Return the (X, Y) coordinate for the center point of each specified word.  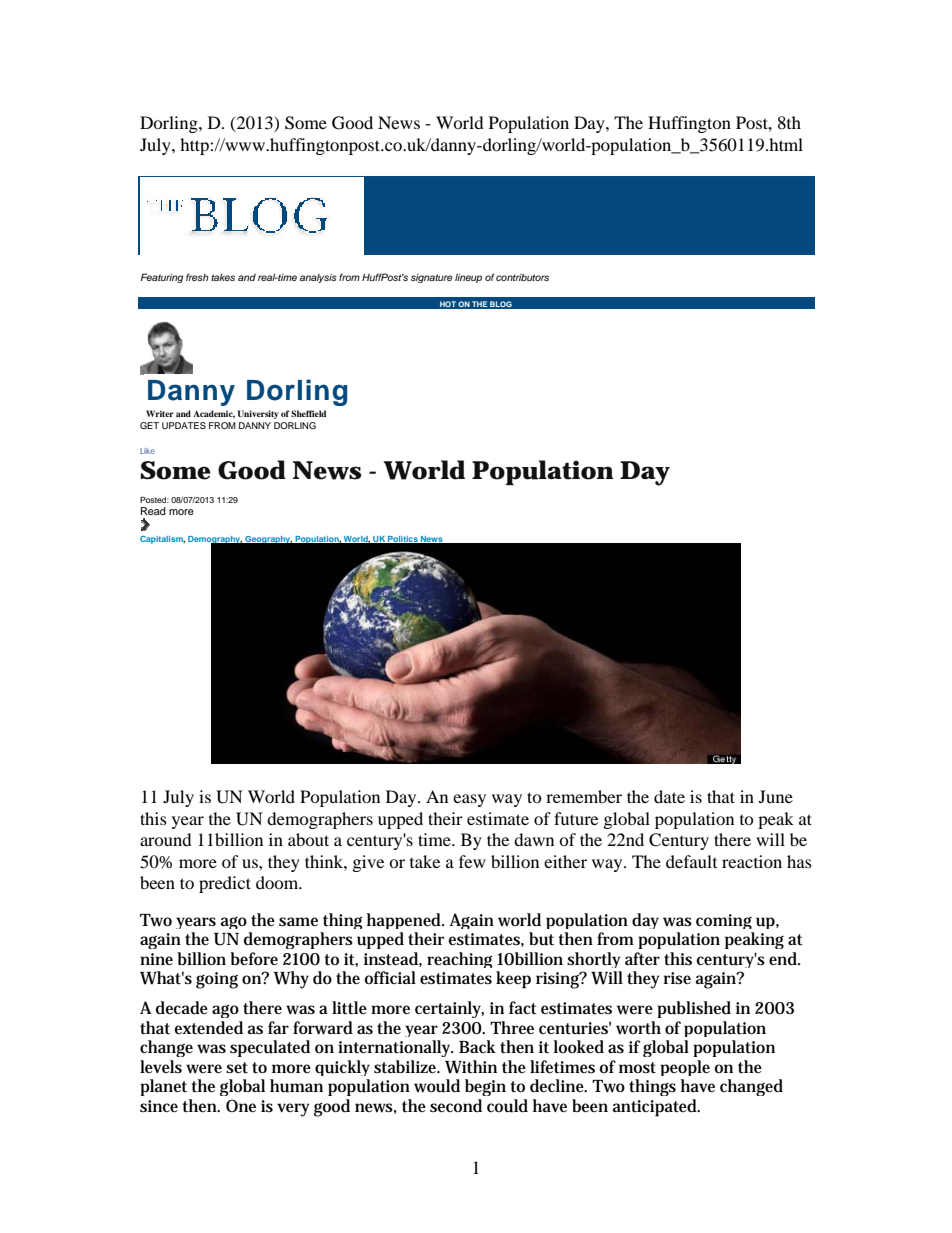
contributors (522, 277)
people (685, 1068)
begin (485, 1087)
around (166, 839)
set (237, 1068)
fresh (197, 277)
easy (469, 800)
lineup (468, 278)
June (776, 796)
